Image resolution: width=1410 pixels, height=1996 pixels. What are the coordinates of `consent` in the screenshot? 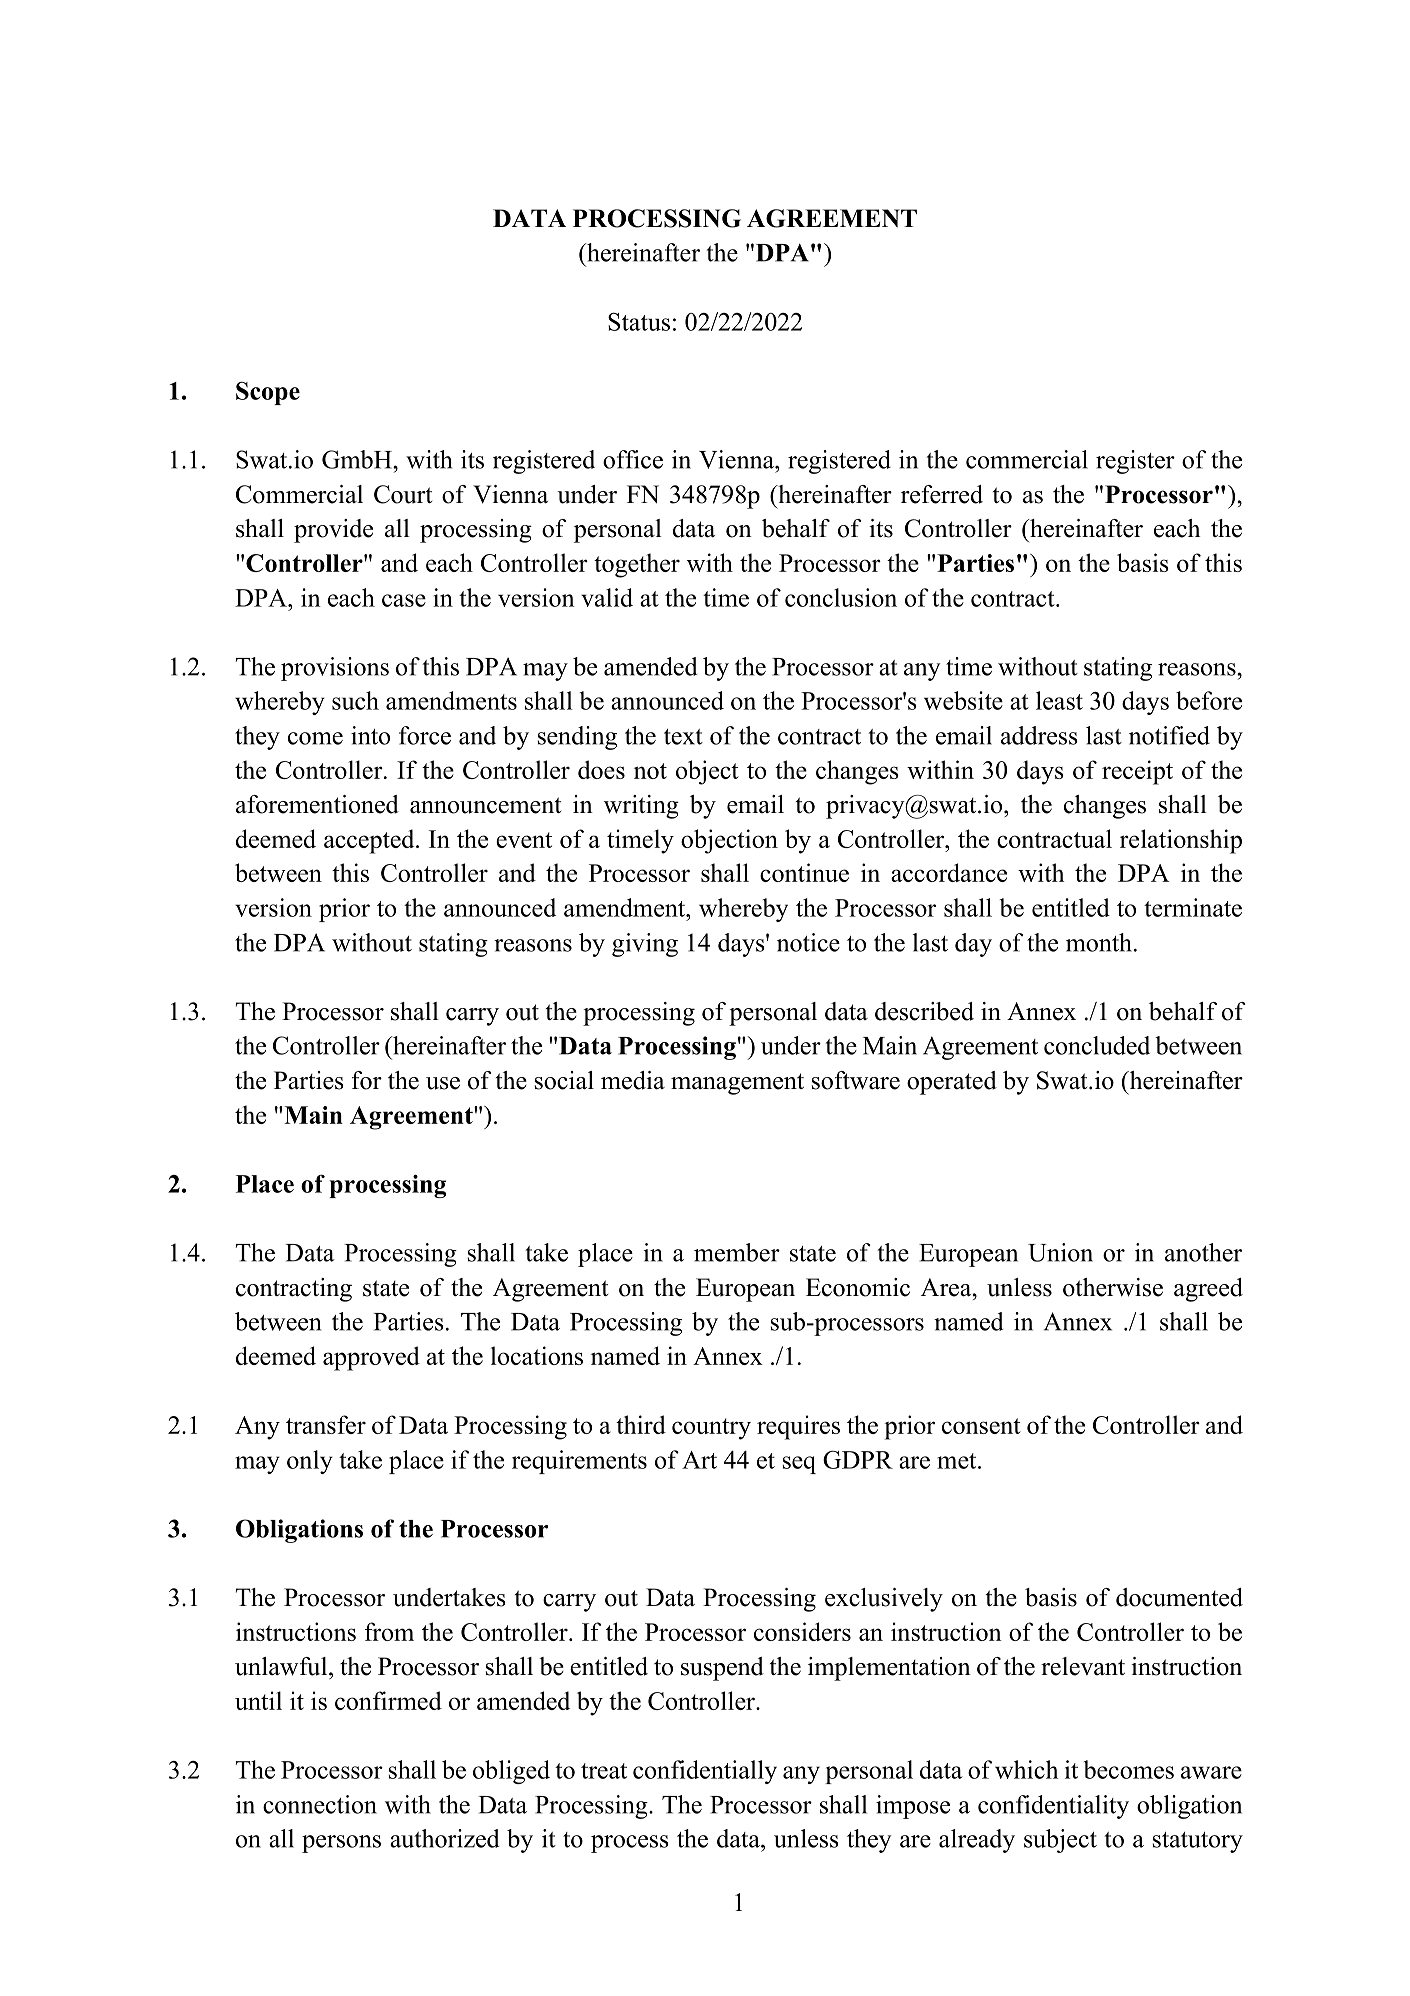 It's located at (981, 1426).
